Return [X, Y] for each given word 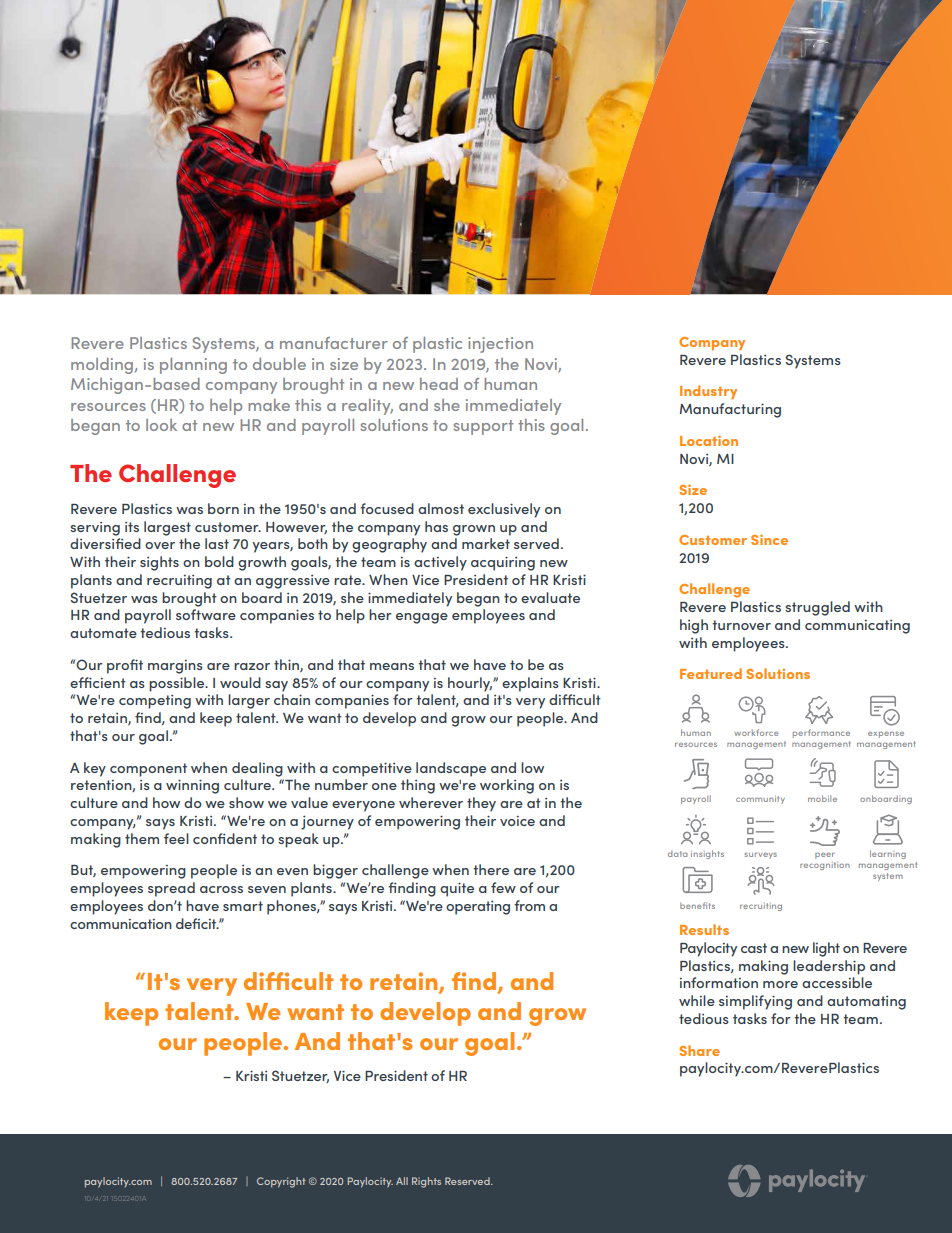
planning [193, 366]
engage [422, 618]
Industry [708, 392]
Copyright [281, 1182]
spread [171, 889]
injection [500, 345]
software [206, 614]
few [503, 887]
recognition [825, 866]
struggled [817, 608]
